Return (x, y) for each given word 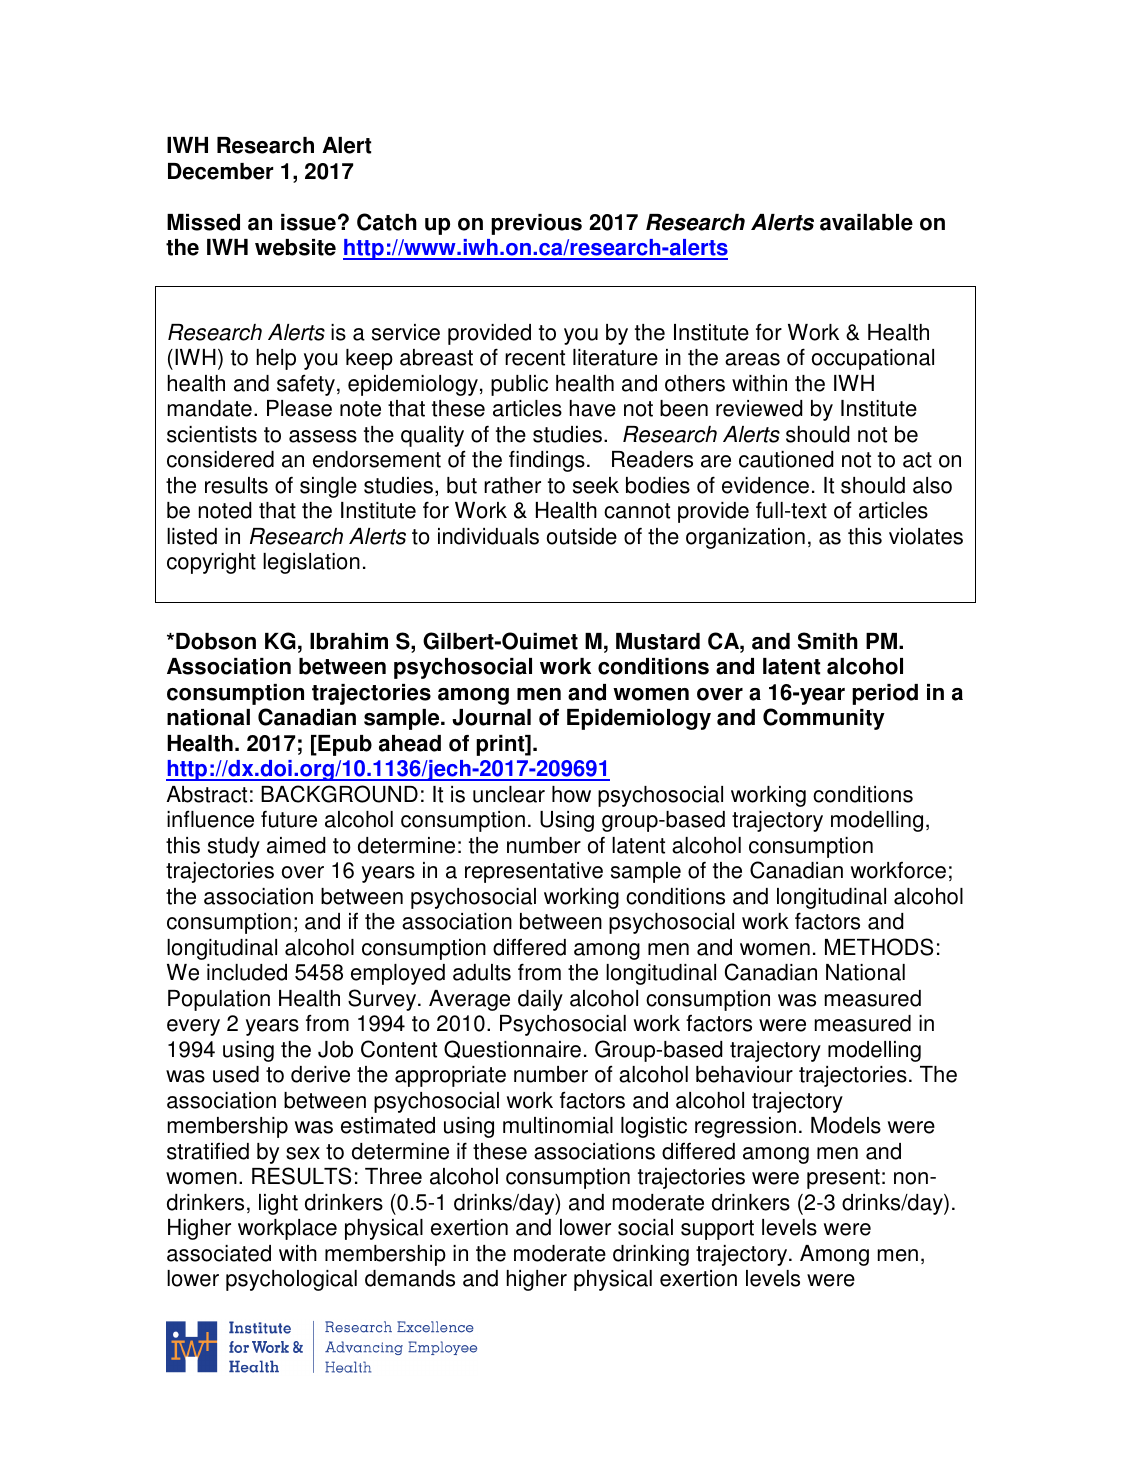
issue (308, 222)
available (866, 222)
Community (824, 719)
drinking (651, 1255)
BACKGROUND (339, 794)
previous (536, 224)
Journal (491, 717)
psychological (291, 1280)
